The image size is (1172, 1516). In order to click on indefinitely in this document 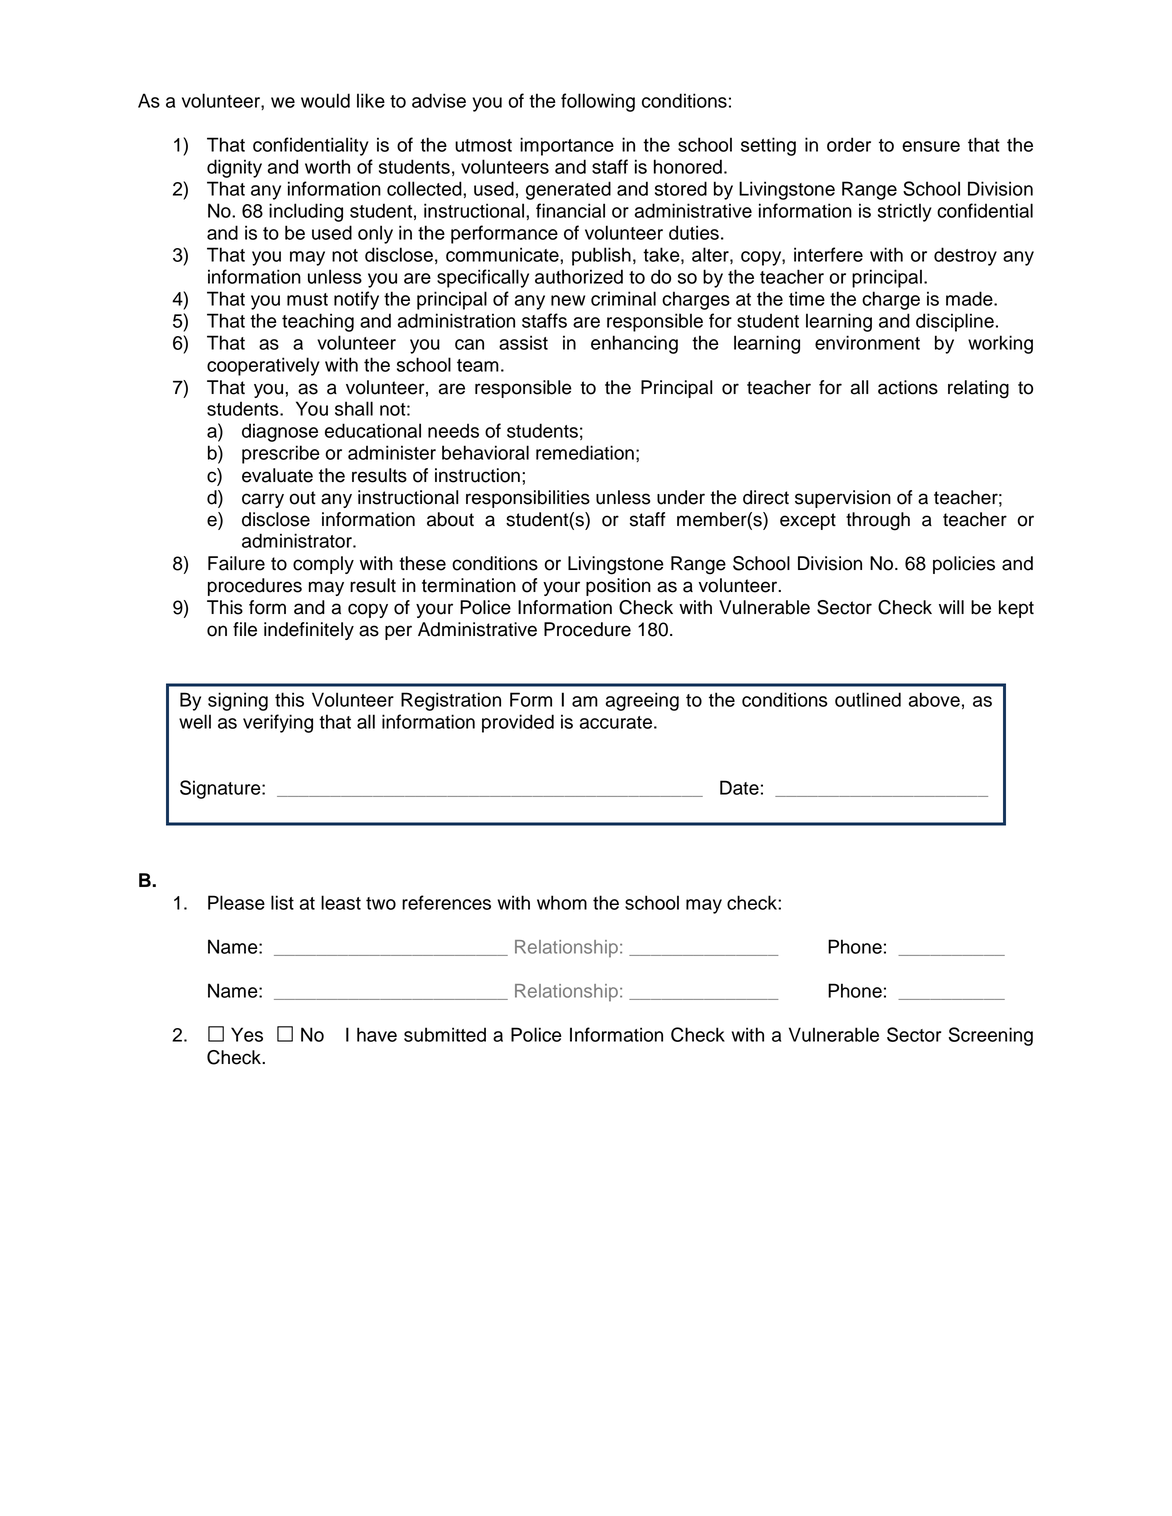, I will do `click(309, 631)`.
